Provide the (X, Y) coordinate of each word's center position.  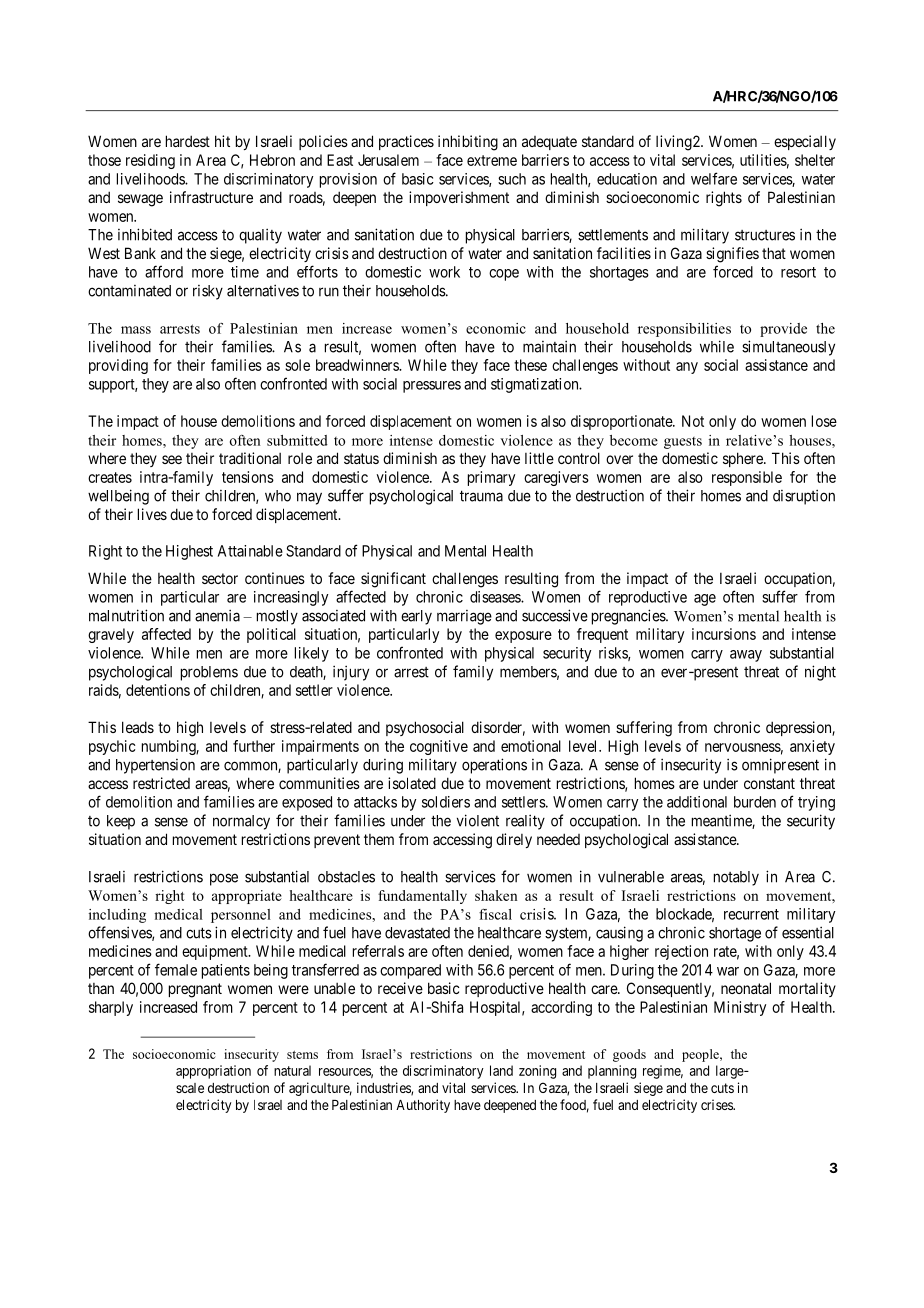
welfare (714, 178)
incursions (724, 634)
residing (150, 161)
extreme (492, 160)
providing (118, 366)
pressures (432, 387)
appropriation (213, 1072)
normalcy (241, 822)
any (687, 368)
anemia (217, 615)
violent (478, 820)
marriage (464, 617)
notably (736, 878)
